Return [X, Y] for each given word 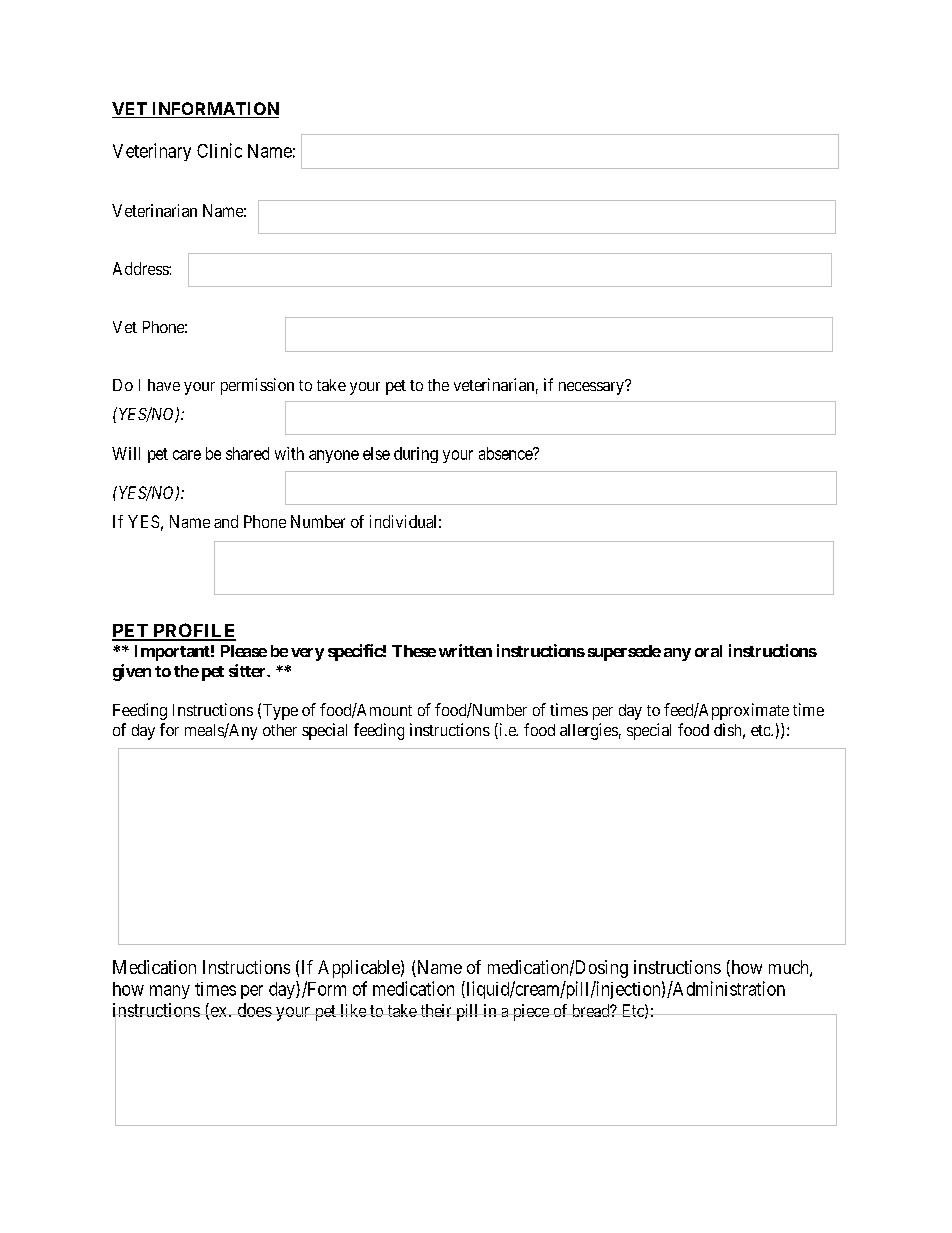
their [436, 1010]
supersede [624, 653]
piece [530, 1012]
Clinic [219, 150]
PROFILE [193, 631]
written [465, 650]
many [170, 992]
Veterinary [152, 152]
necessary [592, 388]
